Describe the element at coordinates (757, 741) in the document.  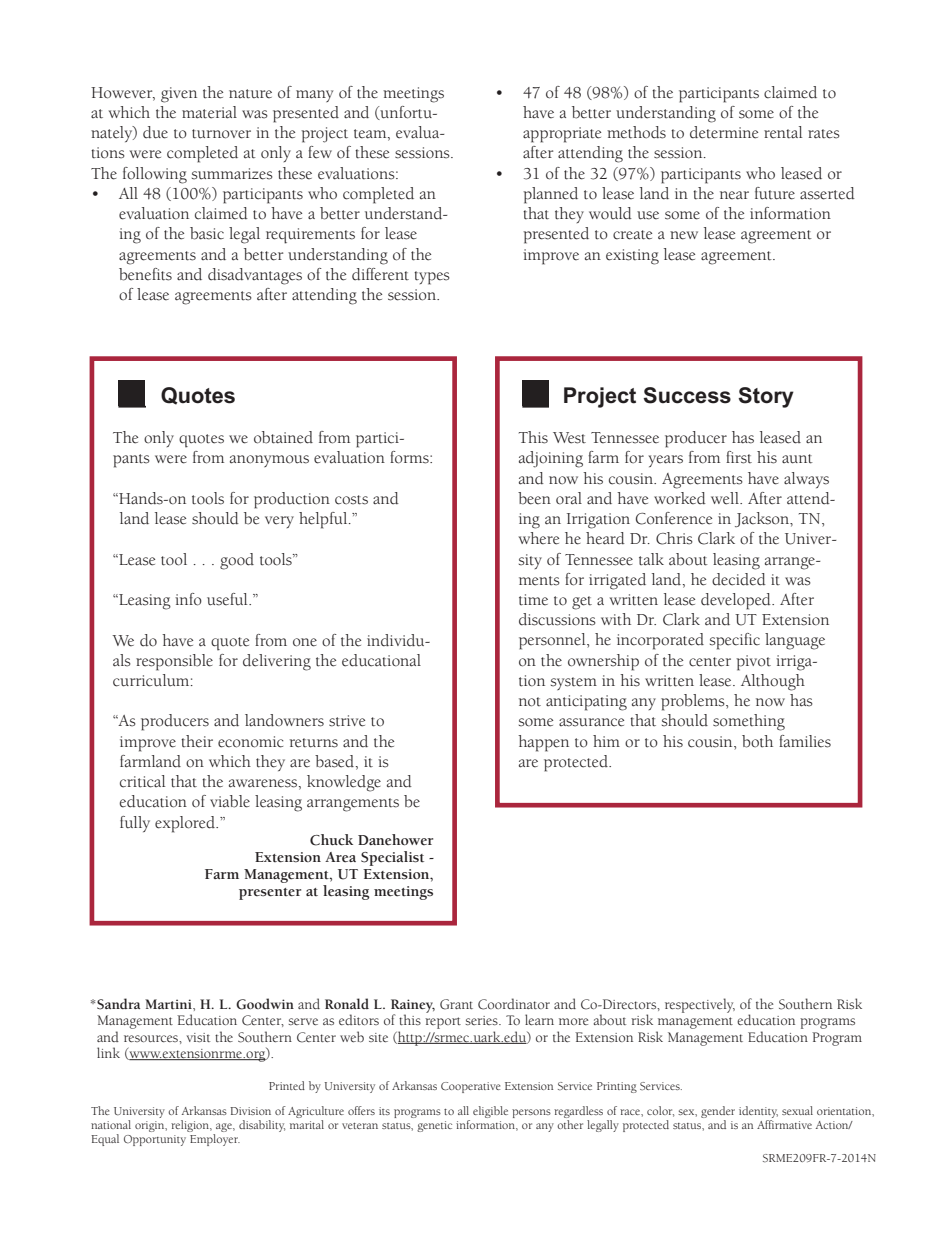
I see `both` at that location.
